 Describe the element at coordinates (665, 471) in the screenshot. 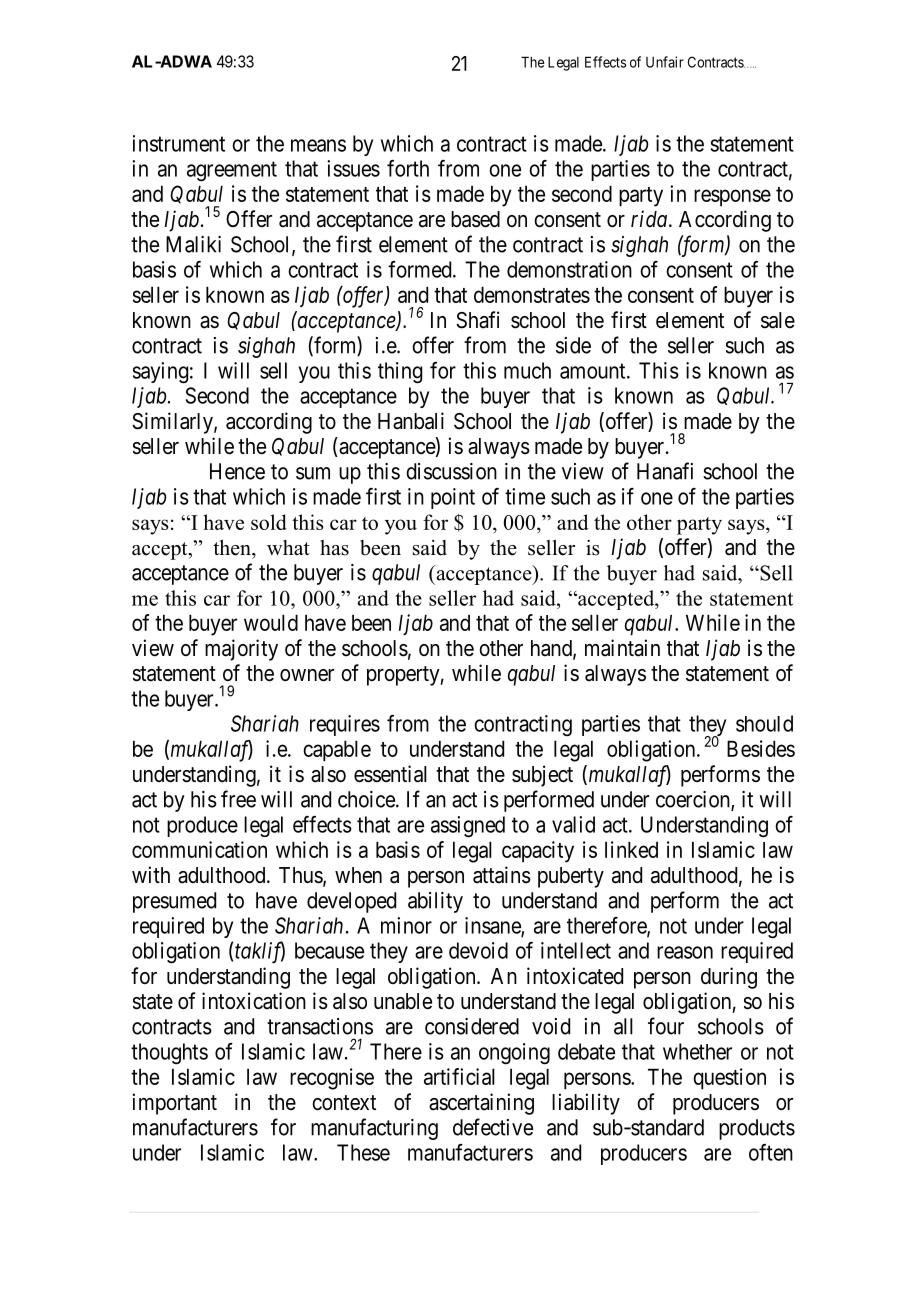

I see `Hanafi` at that location.
